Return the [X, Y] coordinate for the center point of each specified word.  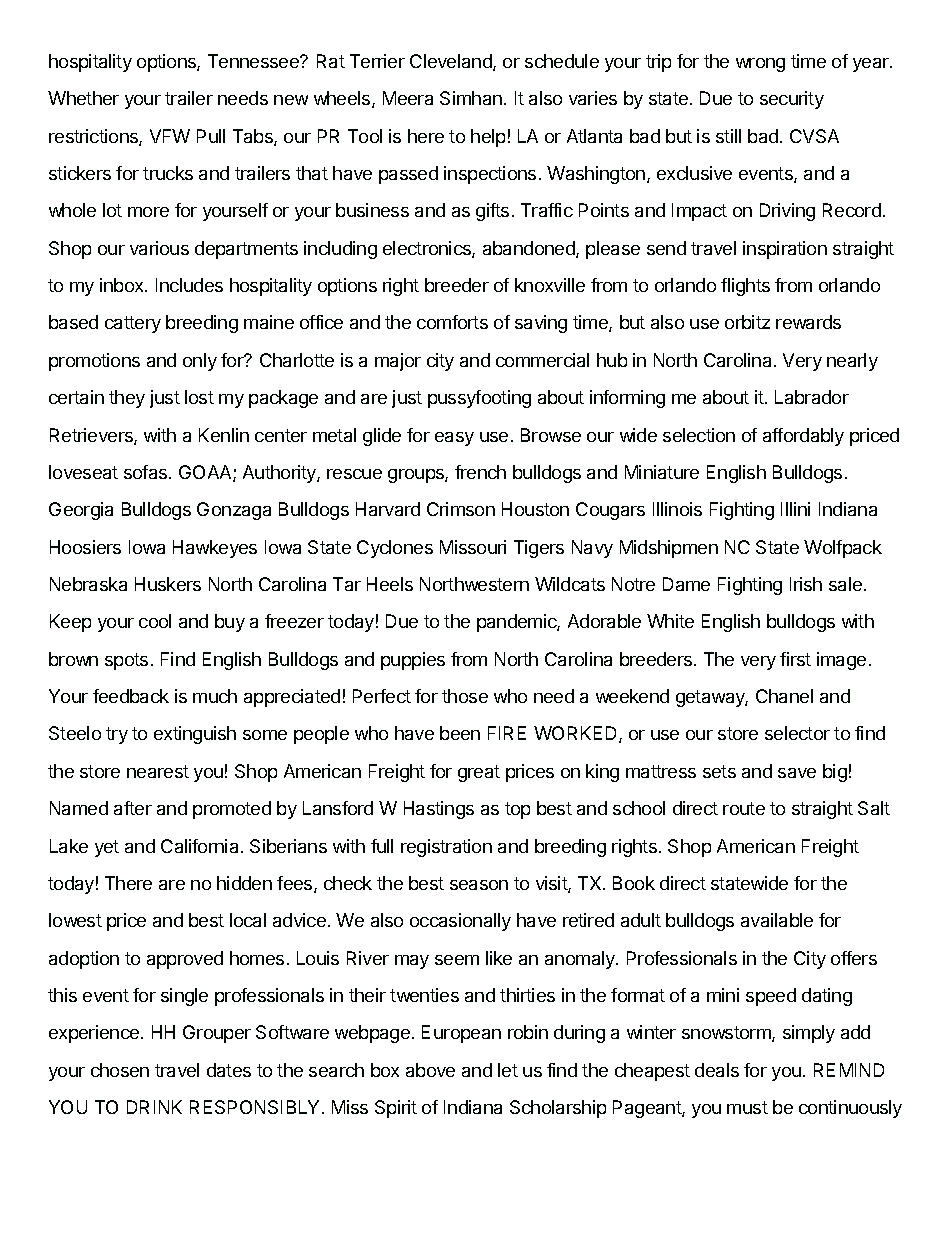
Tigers [539, 549]
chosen [120, 1070]
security [792, 100]
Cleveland [452, 62]
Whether [83, 98]
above [430, 1070]
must [747, 1107]
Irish [806, 584]
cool [155, 621]
